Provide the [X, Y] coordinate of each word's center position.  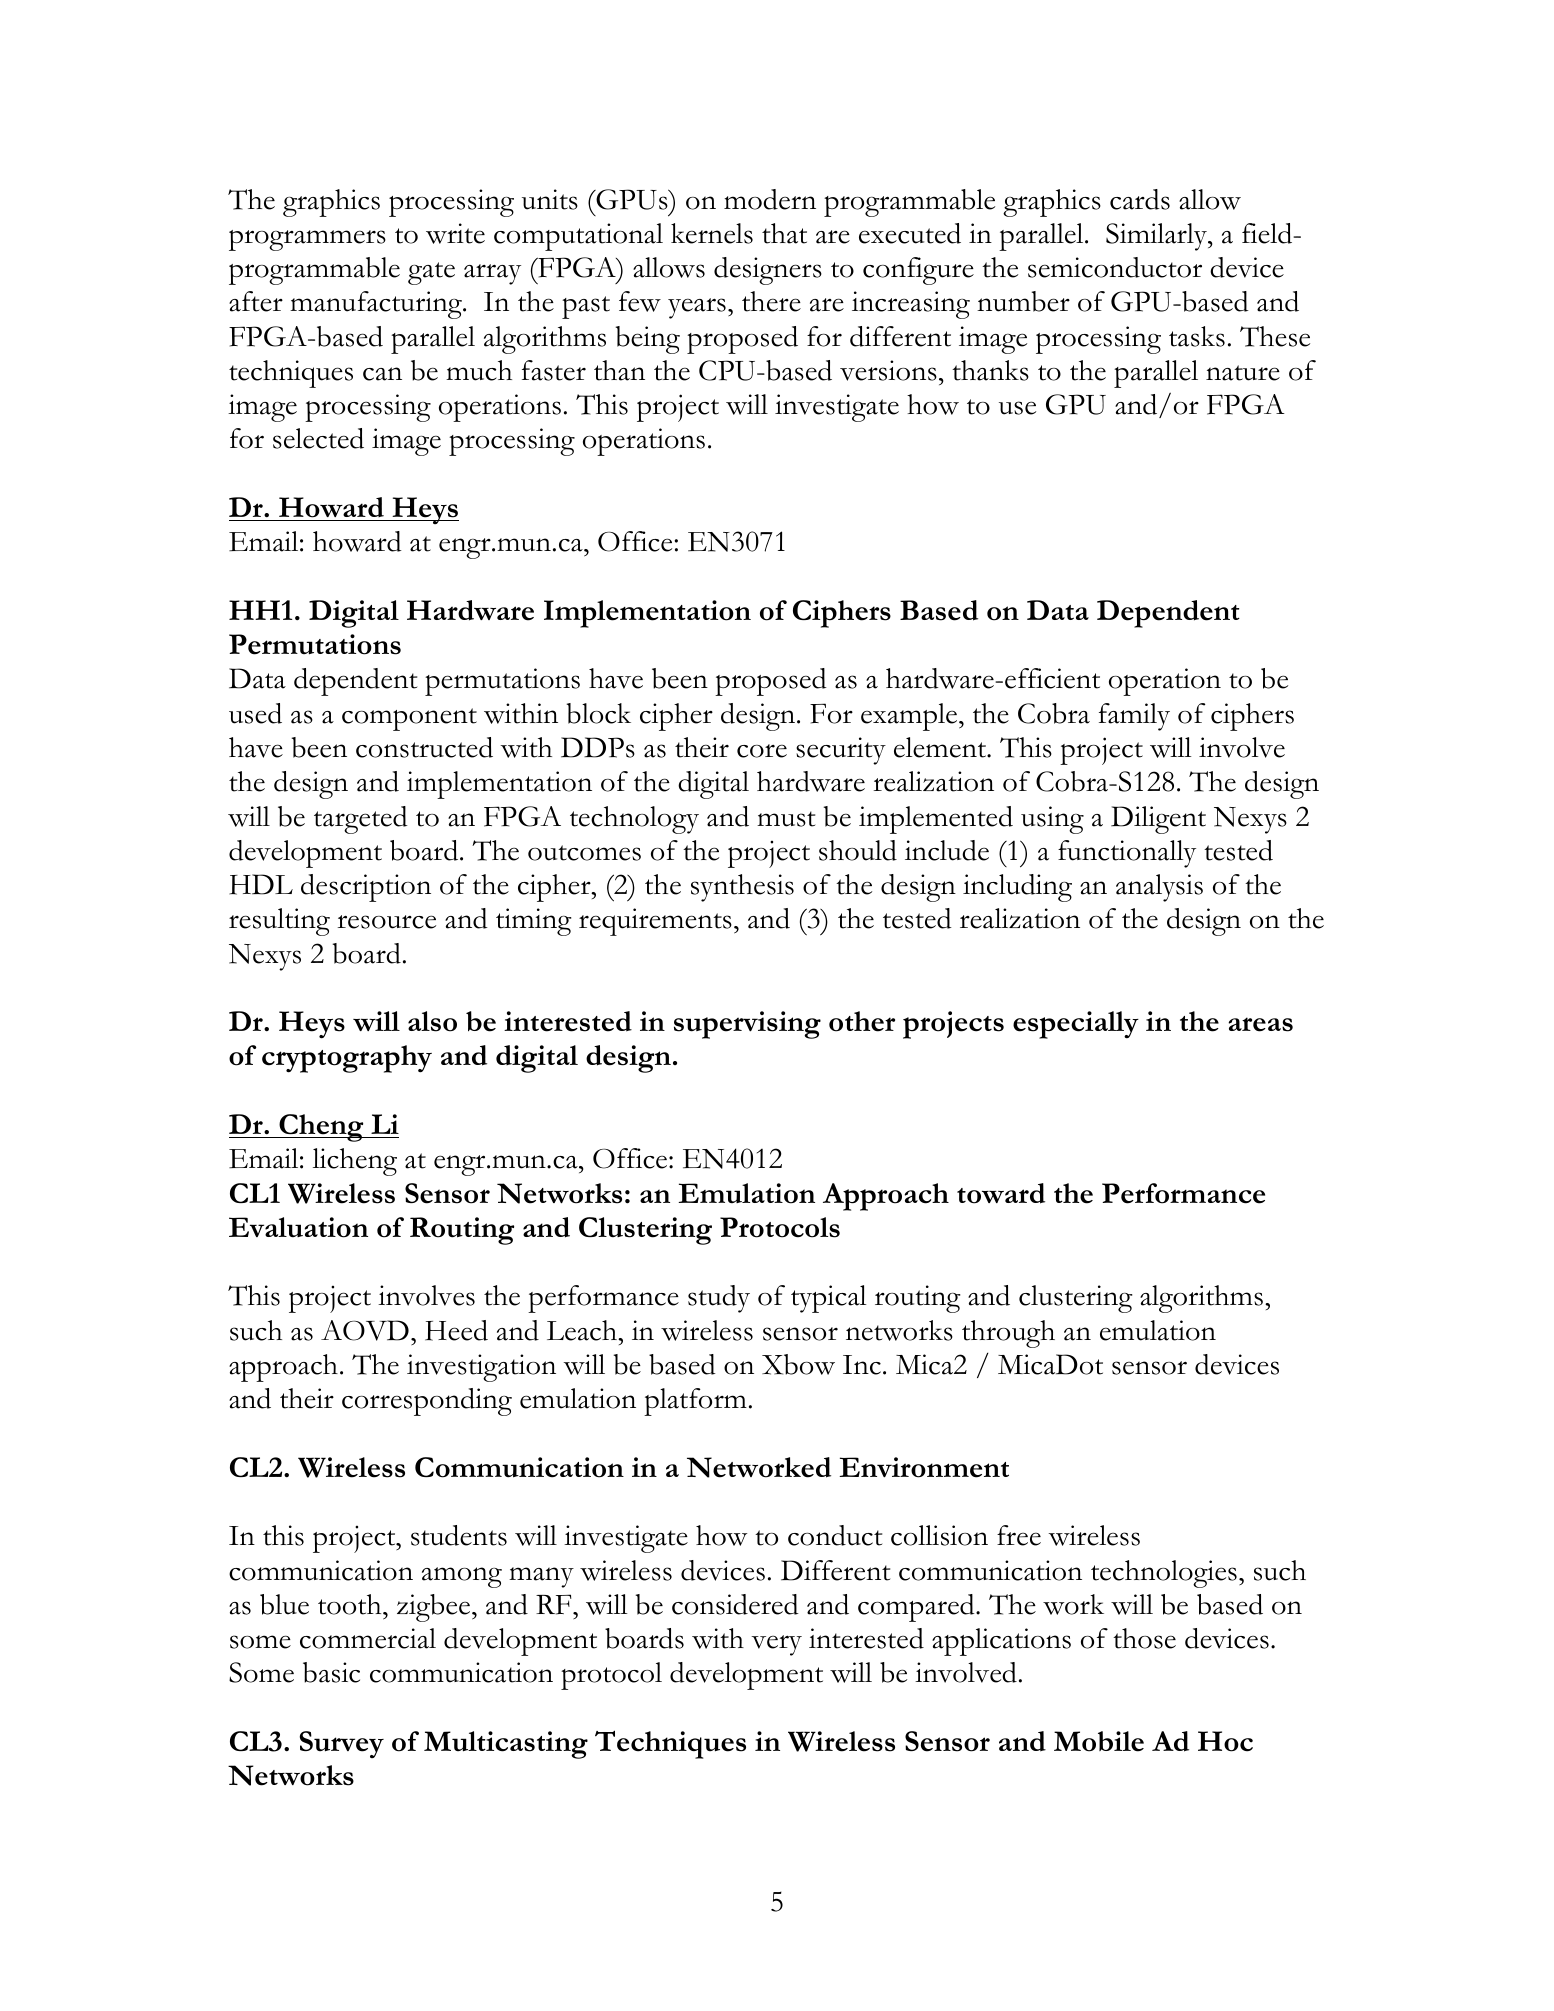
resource [387, 922]
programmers [307, 240]
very [776, 1645]
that [784, 233]
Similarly [1157, 237]
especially [1076, 1025]
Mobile [1099, 1741]
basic [331, 1672]
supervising [747, 1025]
